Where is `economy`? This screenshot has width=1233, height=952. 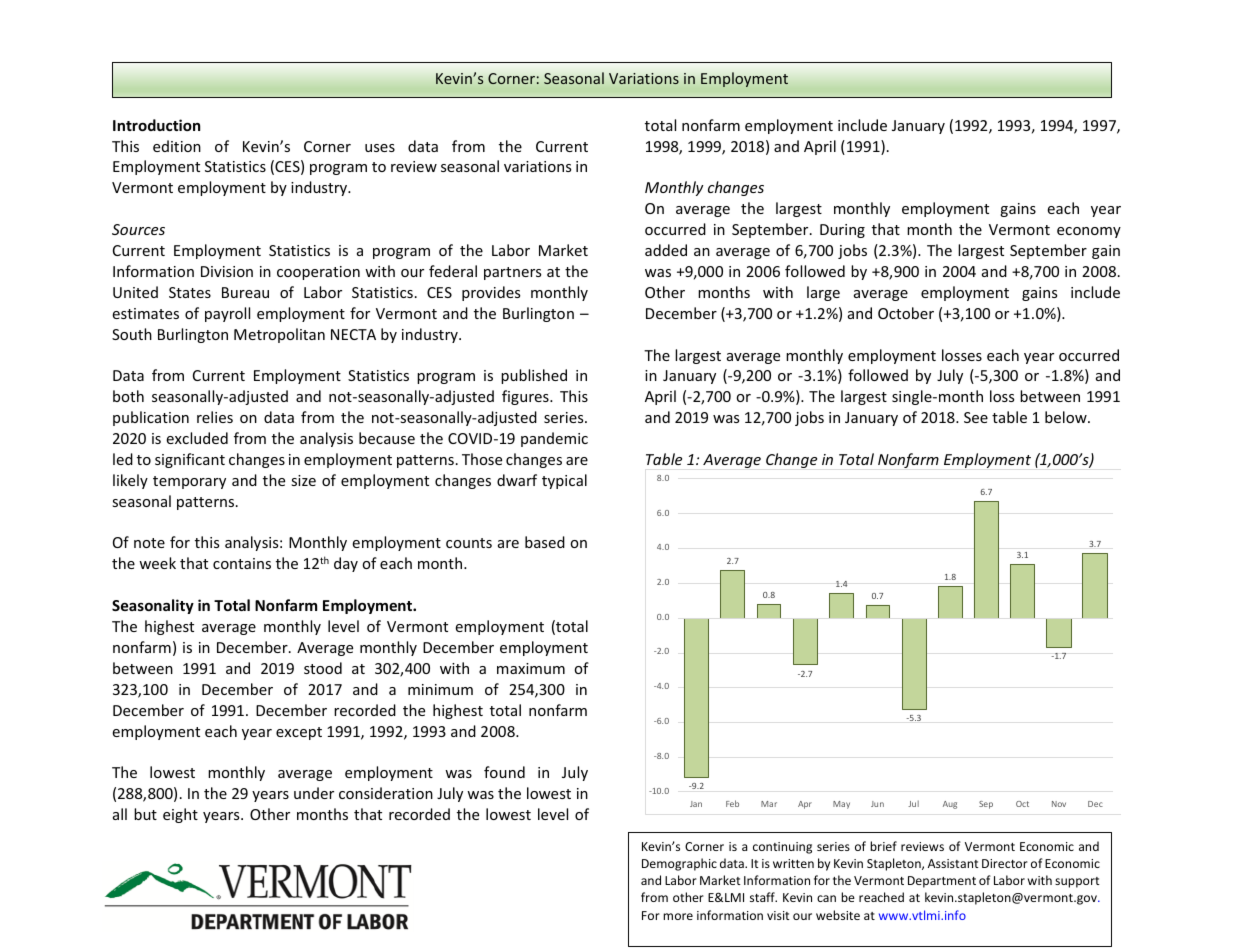 economy is located at coordinates (1089, 232).
